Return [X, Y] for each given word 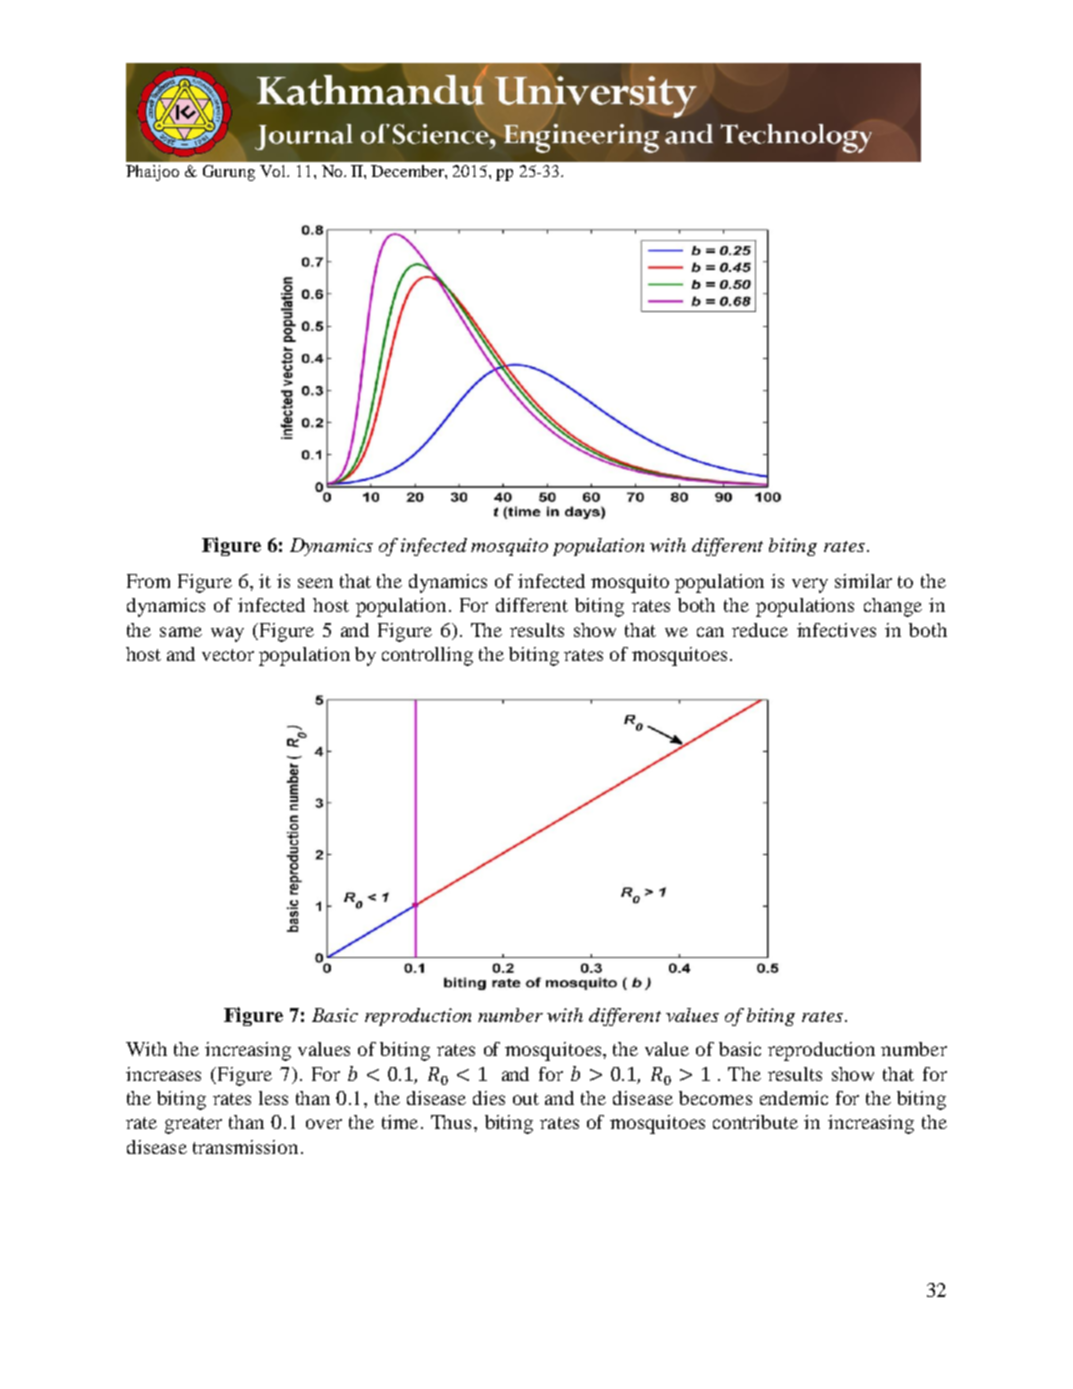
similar [863, 581]
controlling [427, 656]
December [408, 171]
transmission [245, 1147]
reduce [760, 630]
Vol [274, 171]
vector [228, 655]
